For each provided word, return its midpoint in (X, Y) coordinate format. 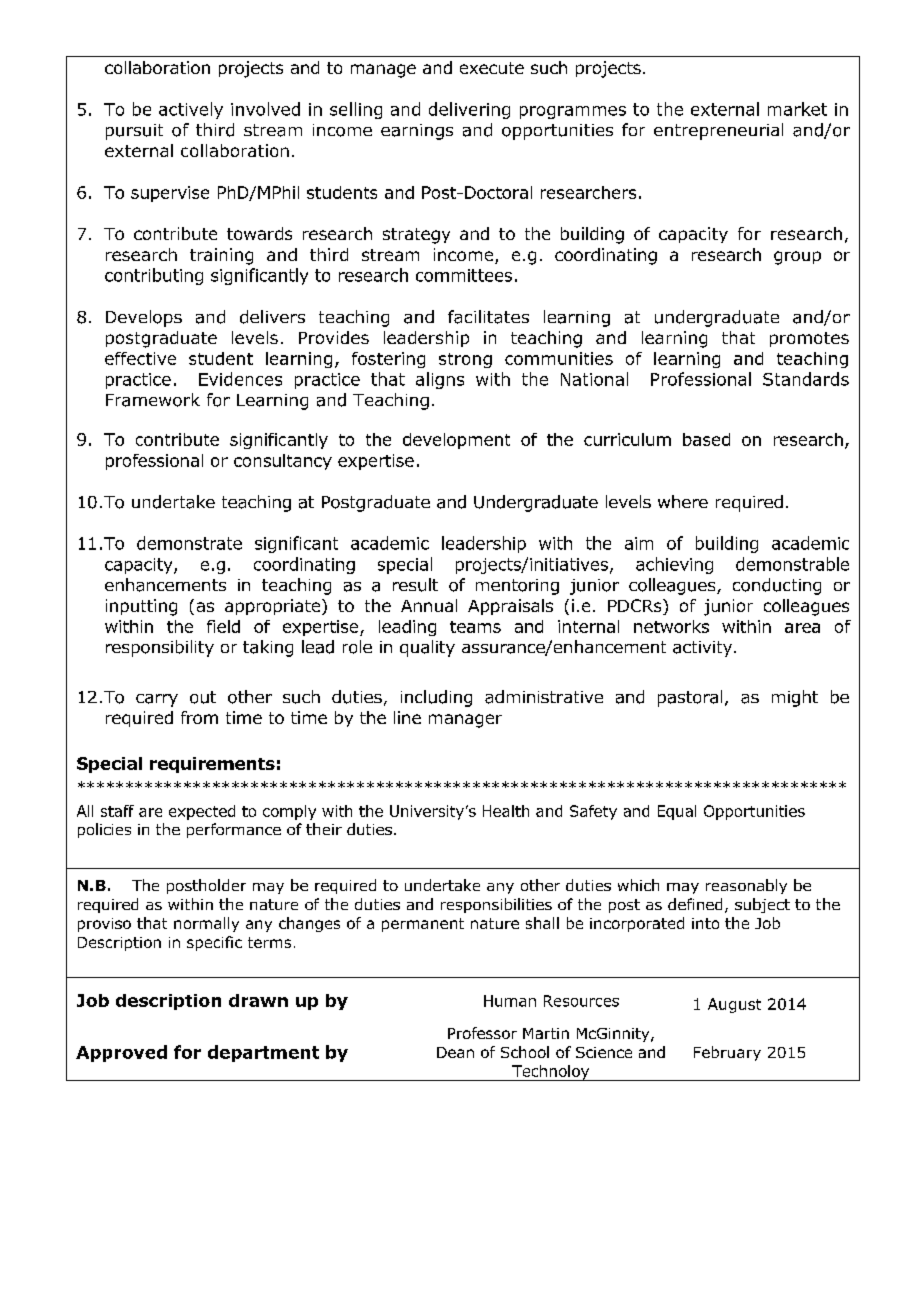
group (797, 258)
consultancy (283, 462)
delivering (469, 110)
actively (191, 110)
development (456, 441)
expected (202, 812)
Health (506, 811)
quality (427, 648)
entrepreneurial (718, 131)
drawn (258, 1000)
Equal (677, 812)
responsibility (160, 648)
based (706, 439)
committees (464, 275)
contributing (154, 276)
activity (704, 649)
